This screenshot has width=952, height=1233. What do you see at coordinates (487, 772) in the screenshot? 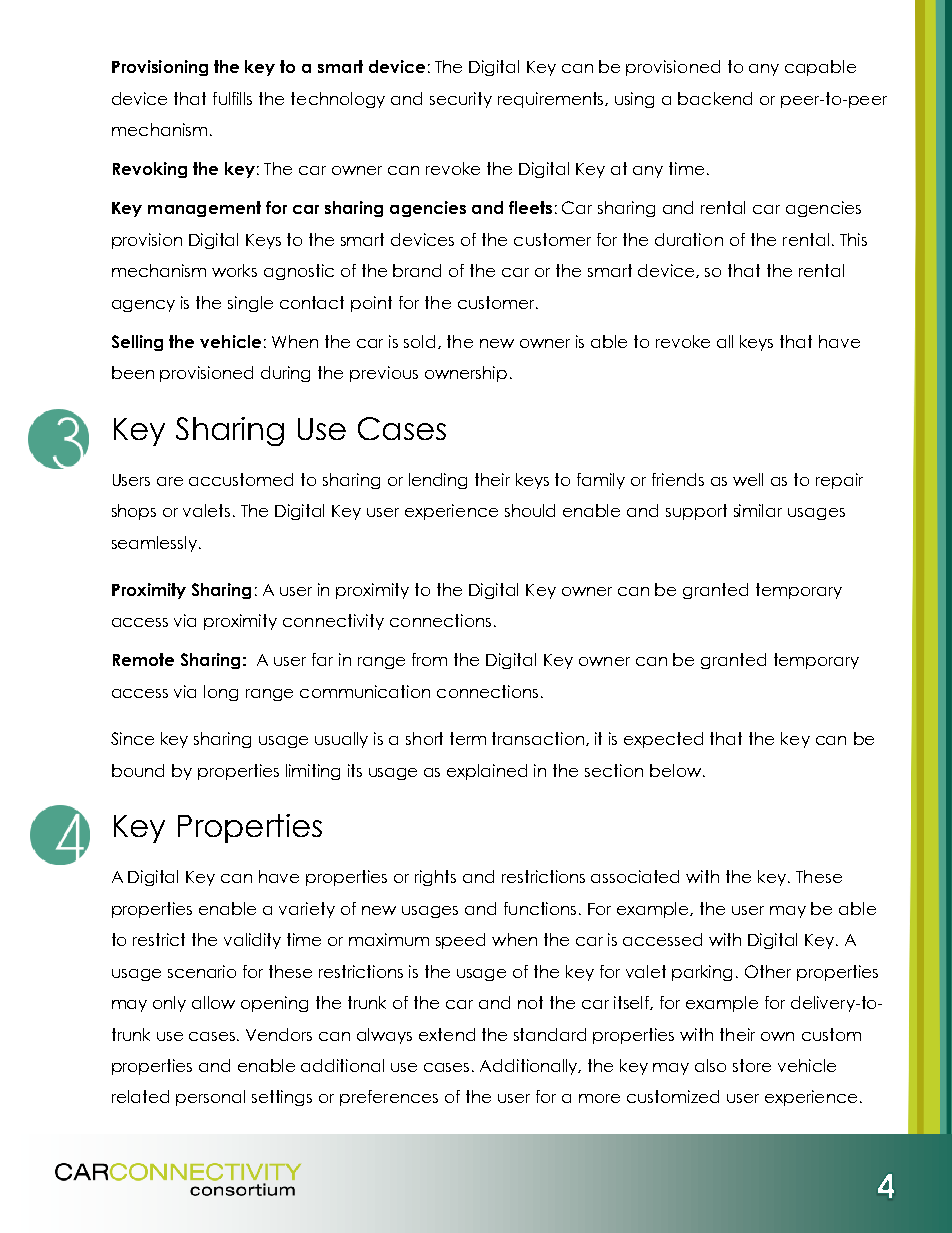
I see `explained` at bounding box center [487, 772].
